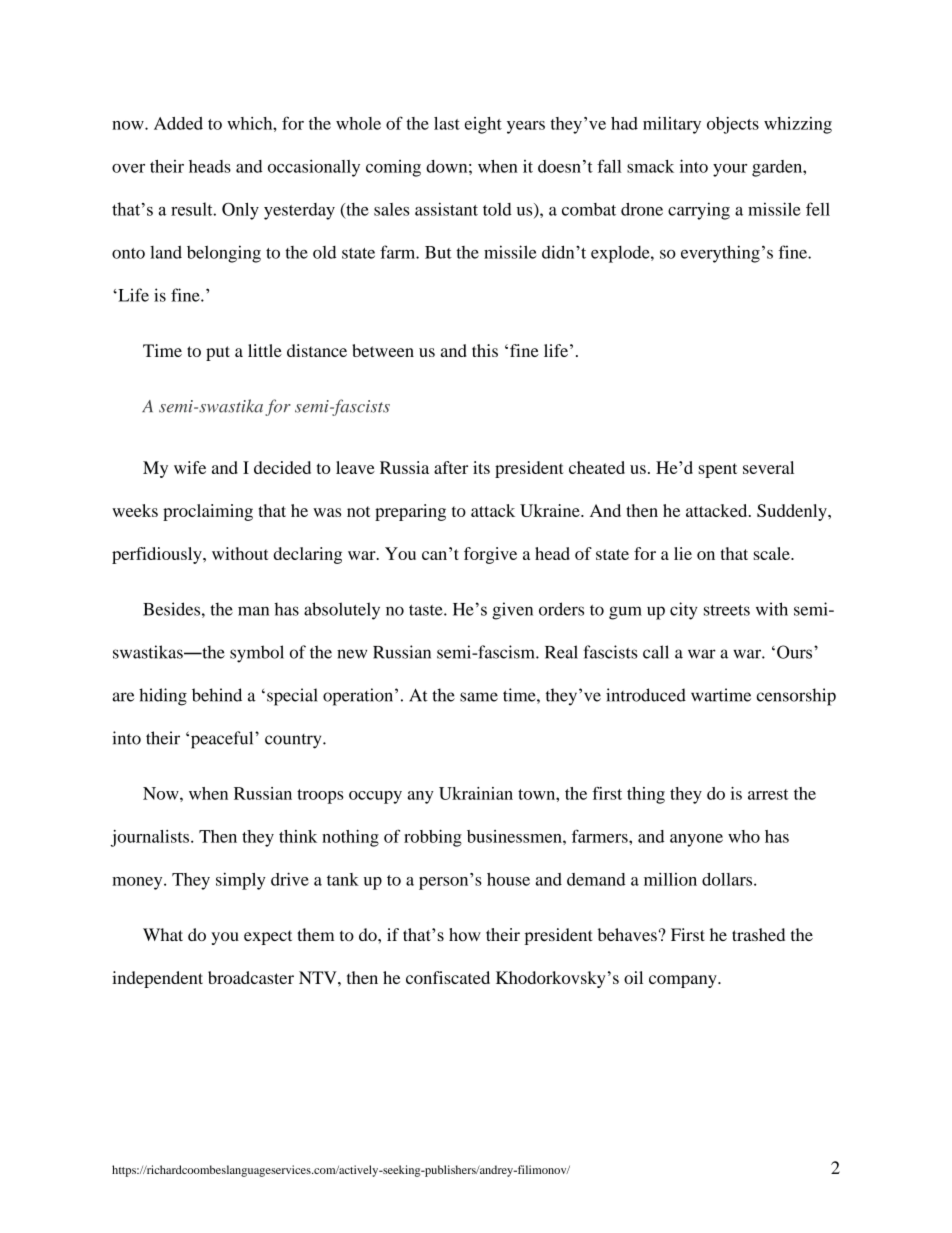 The image size is (952, 1233). Describe the element at coordinates (476, 793) in the screenshot. I see `Ukrainian` at that location.
